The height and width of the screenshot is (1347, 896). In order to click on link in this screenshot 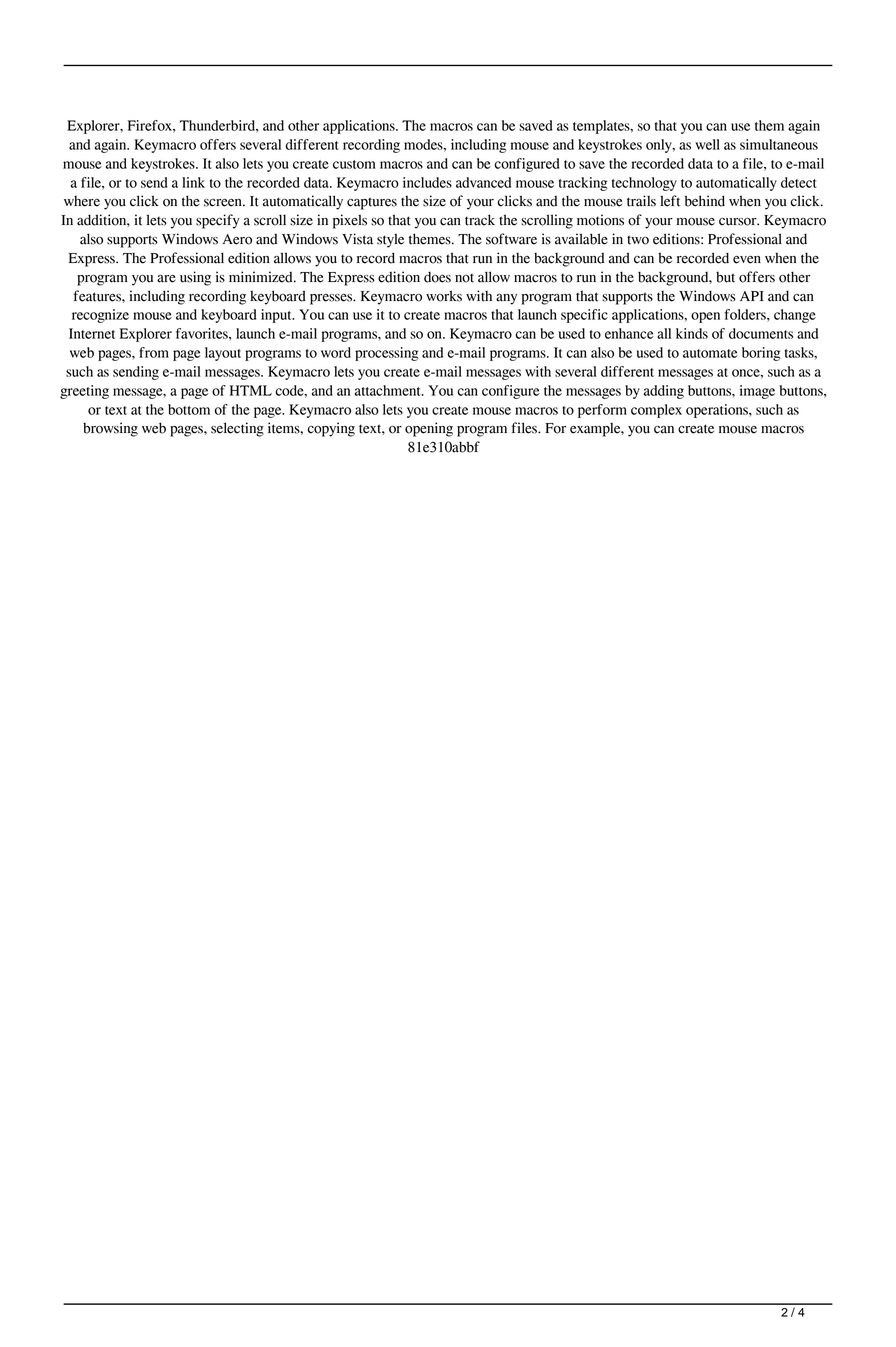, I will do `click(193, 182)`.
